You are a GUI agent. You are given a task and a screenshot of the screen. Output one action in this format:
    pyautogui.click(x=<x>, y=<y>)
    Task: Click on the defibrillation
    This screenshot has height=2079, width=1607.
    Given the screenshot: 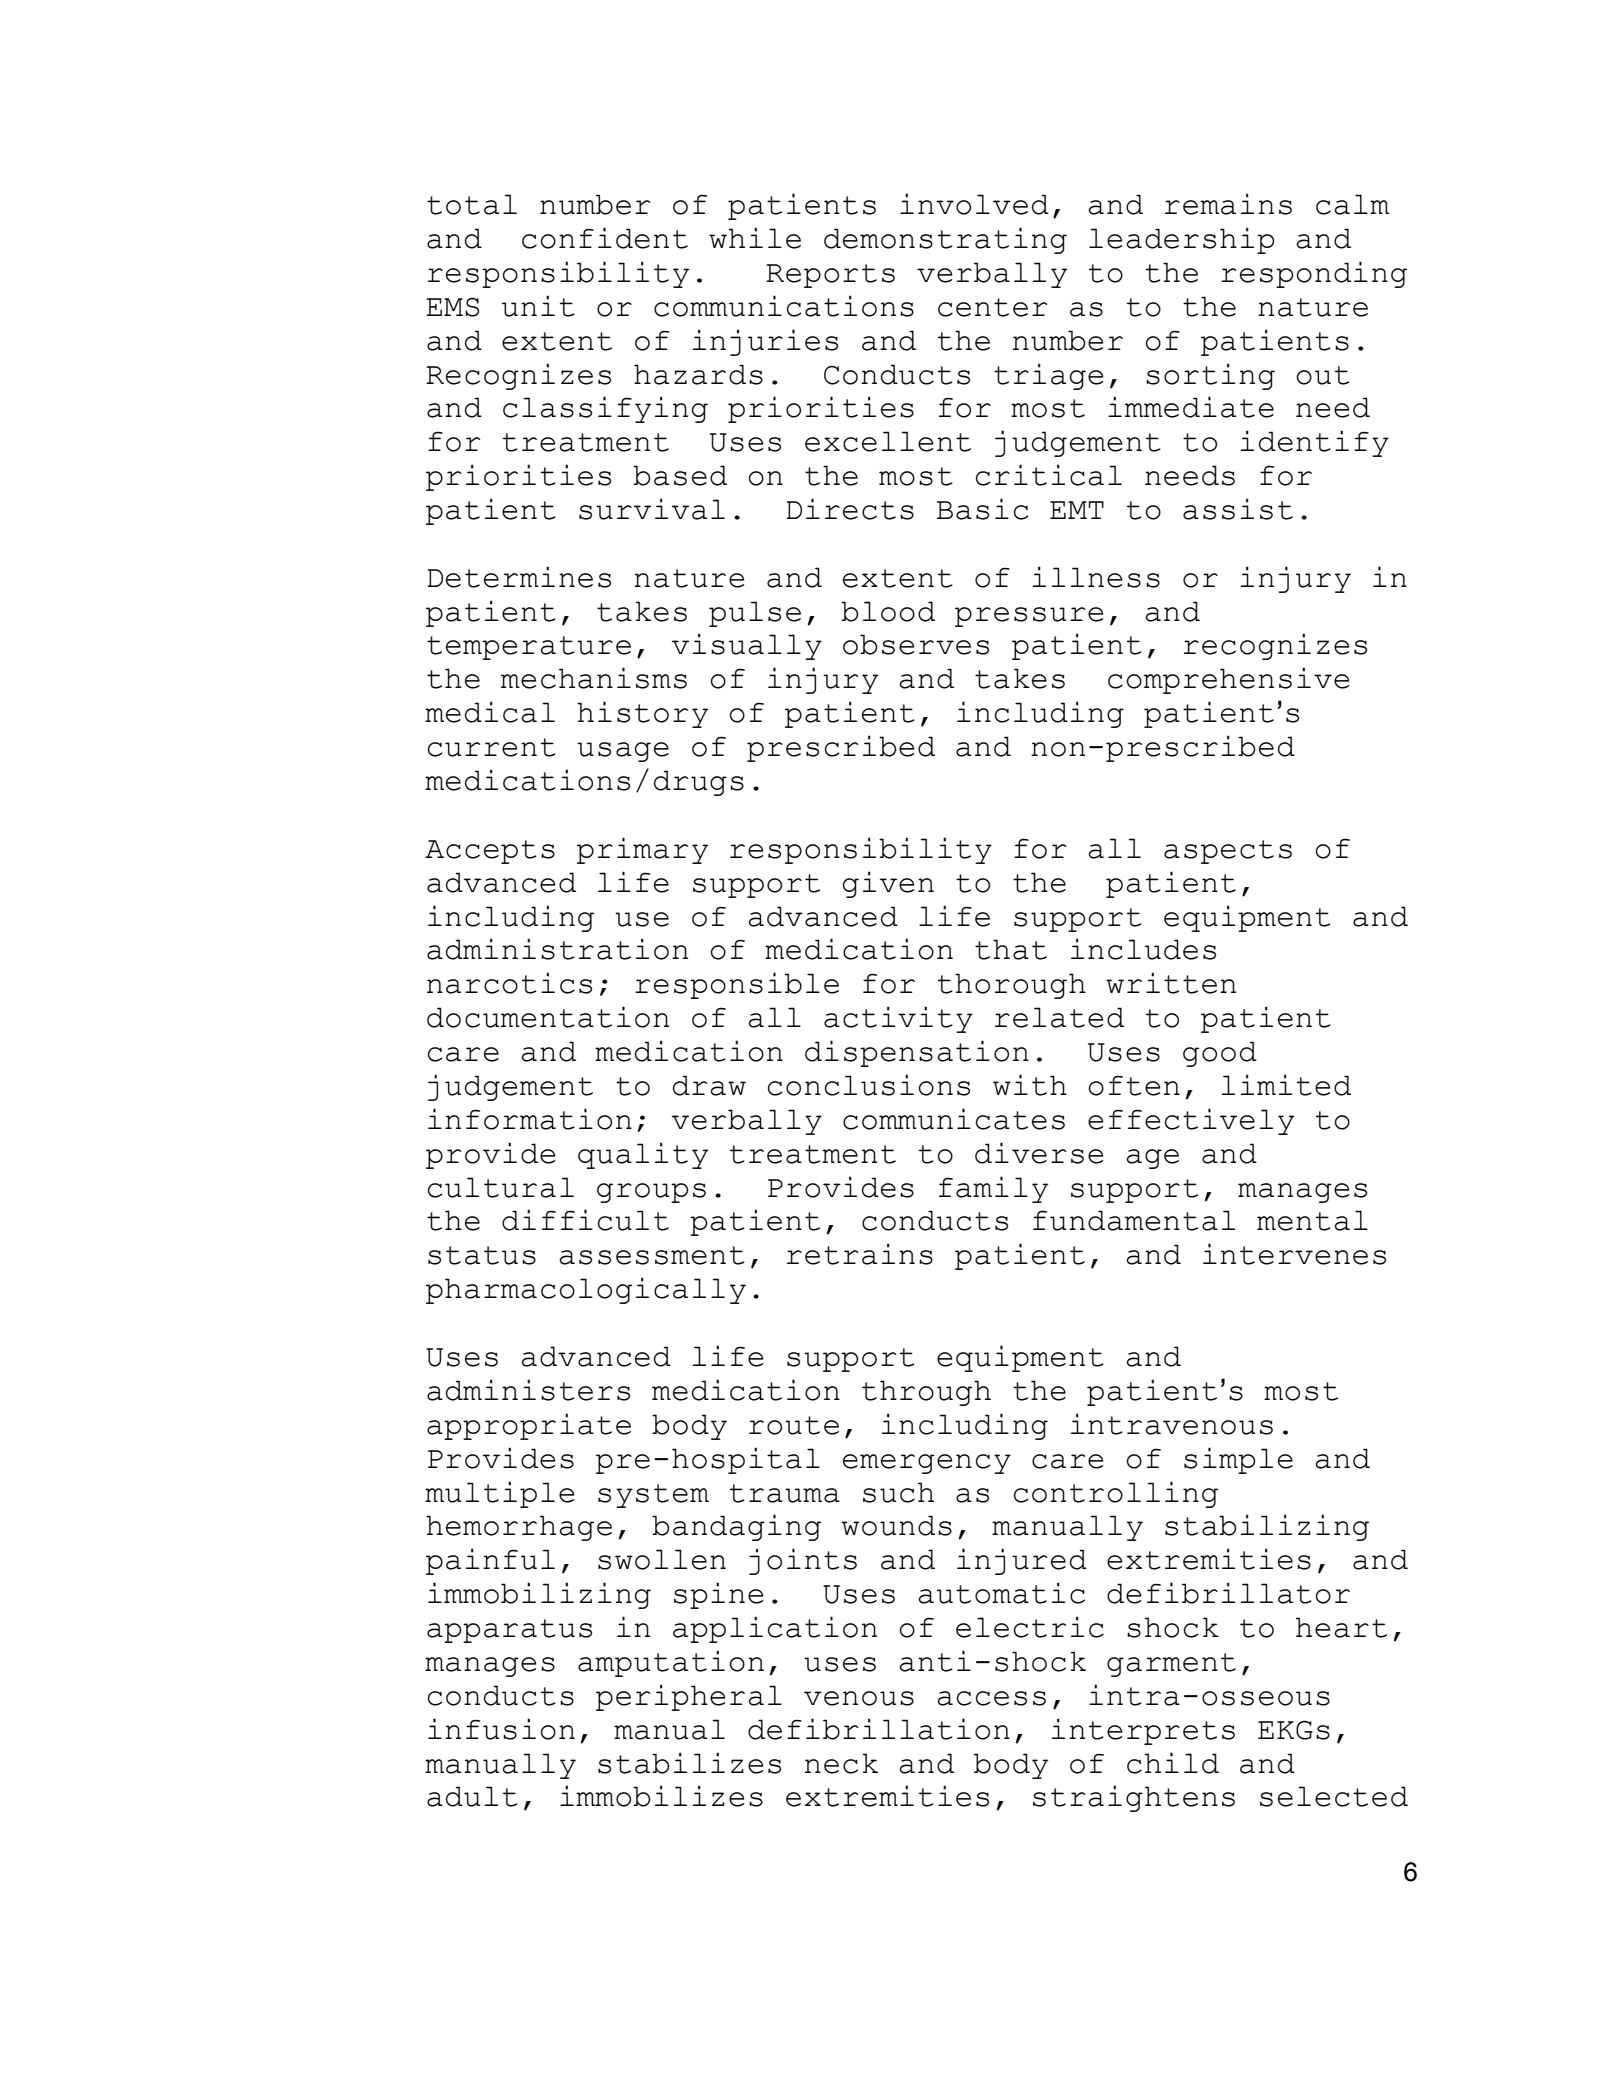 What is the action you would take?
    pyautogui.click(x=879, y=1729)
